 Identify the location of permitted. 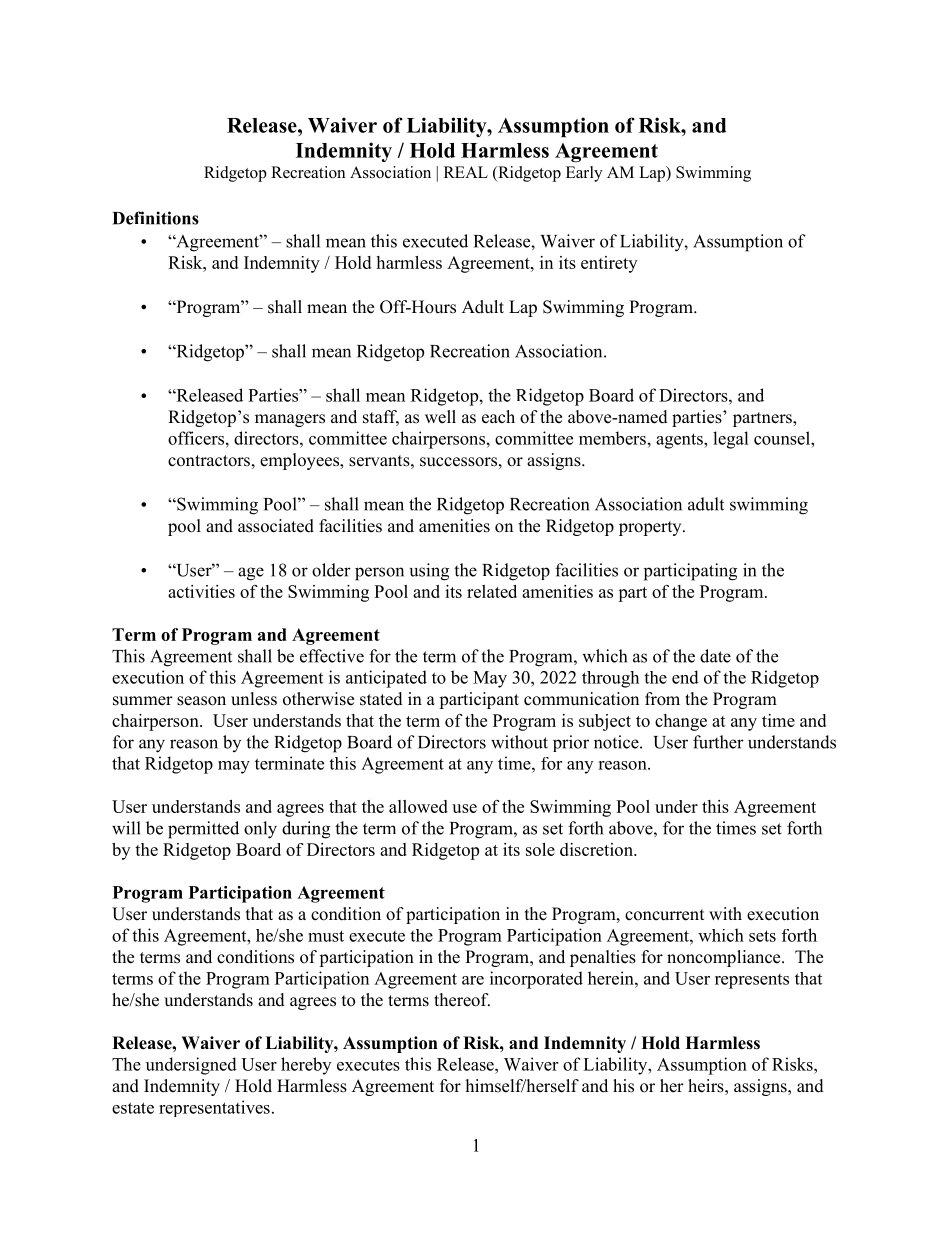
(203, 830).
